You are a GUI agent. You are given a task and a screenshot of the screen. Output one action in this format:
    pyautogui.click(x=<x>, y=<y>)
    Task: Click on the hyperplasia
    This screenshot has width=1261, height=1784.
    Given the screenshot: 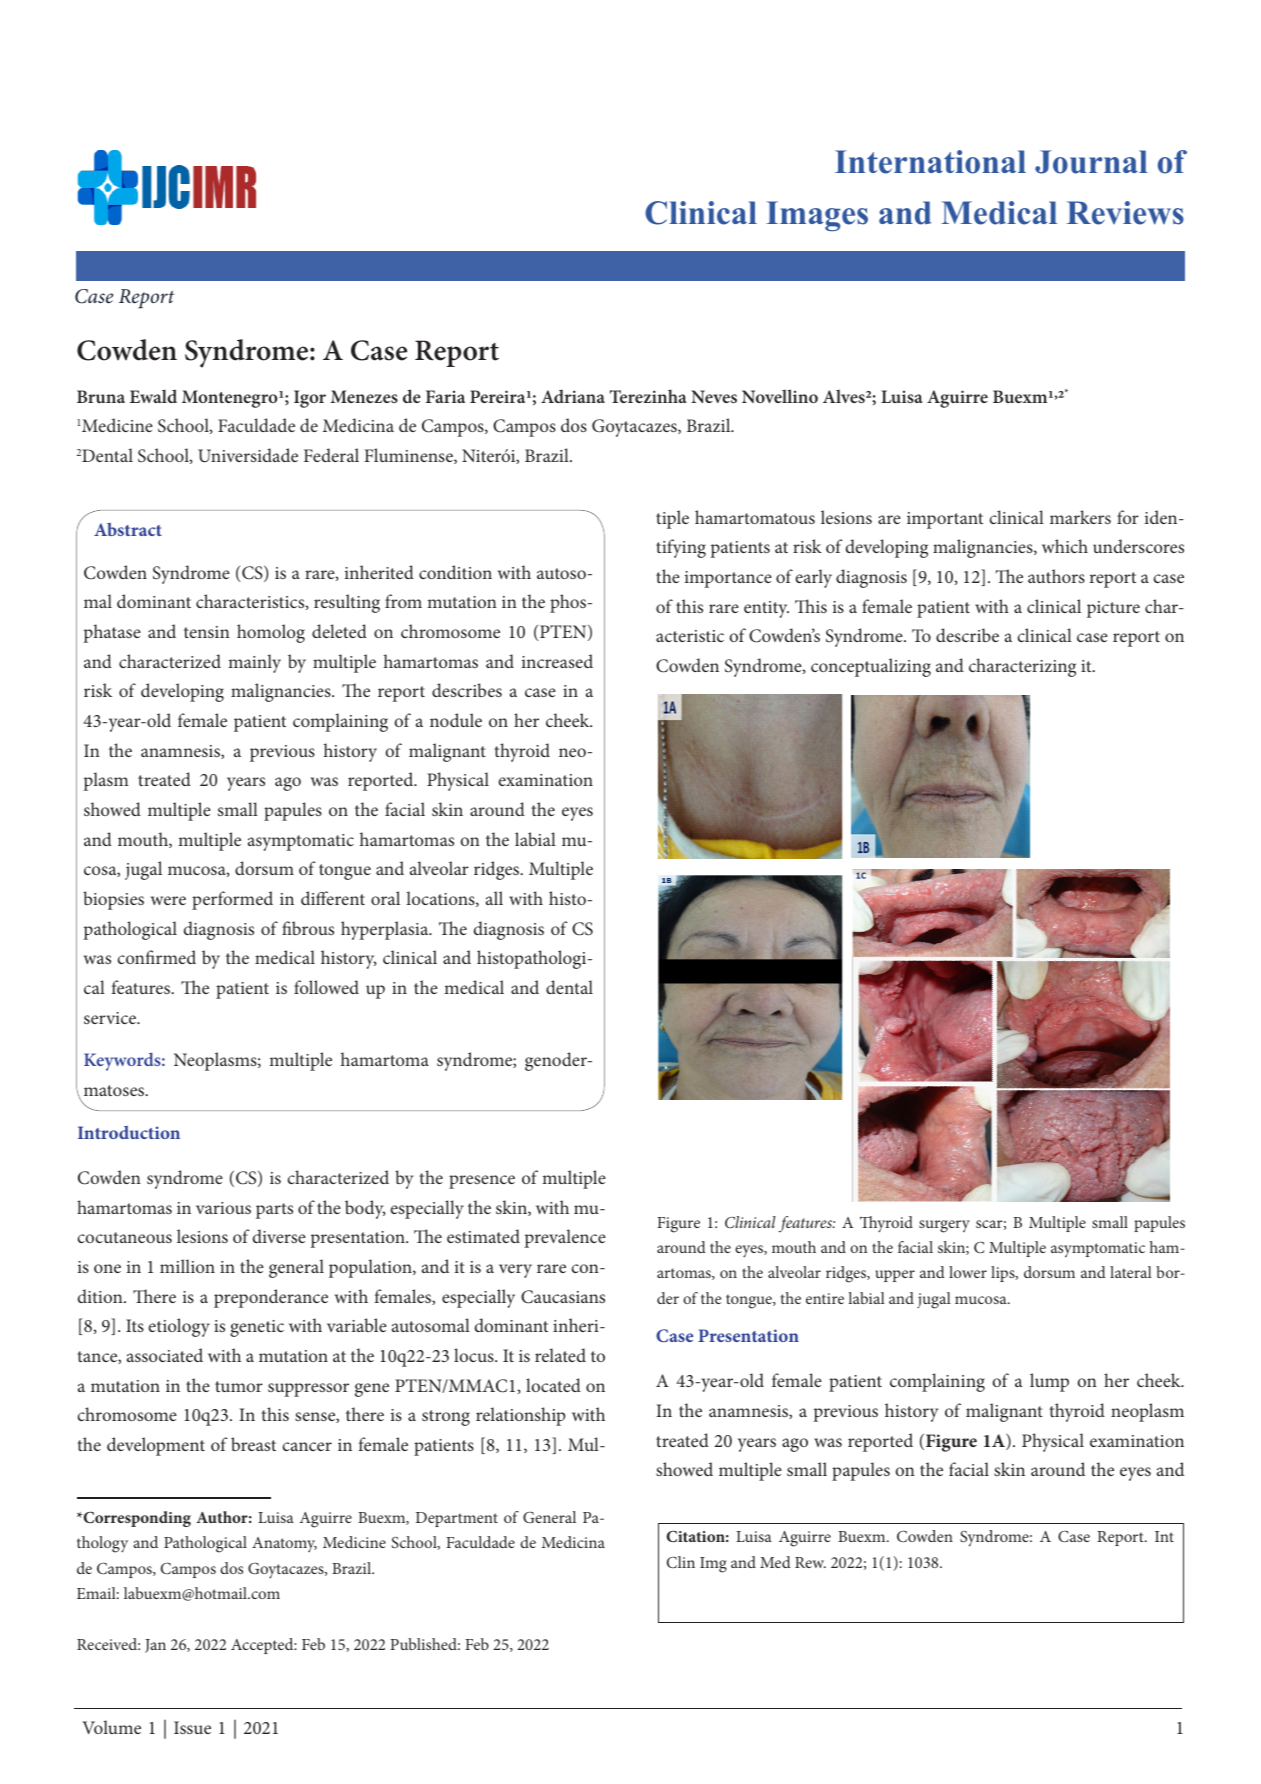 What is the action you would take?
    pyautogui.click(x=386, y=930)
